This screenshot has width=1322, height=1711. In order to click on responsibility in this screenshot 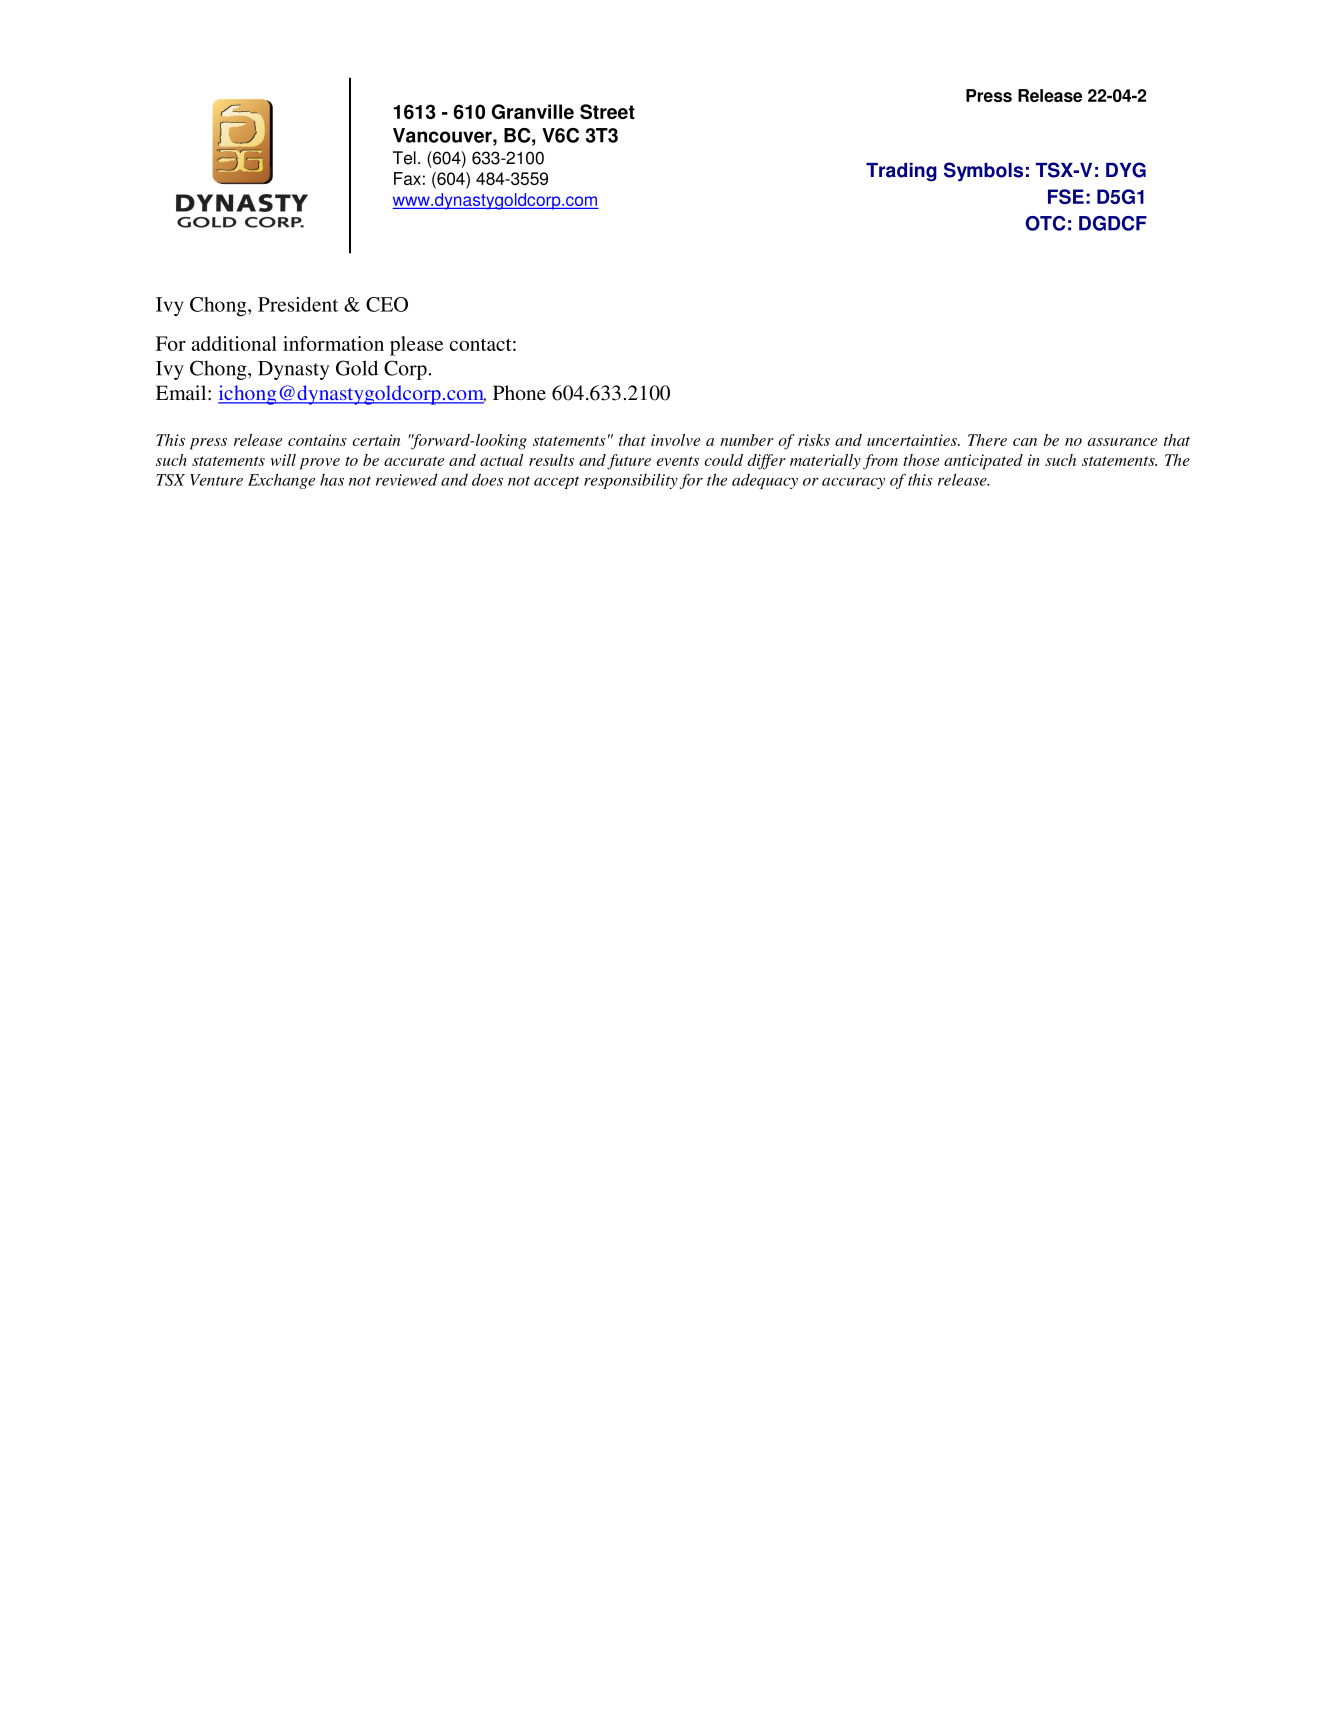, I will do `click(631, 481)`.
